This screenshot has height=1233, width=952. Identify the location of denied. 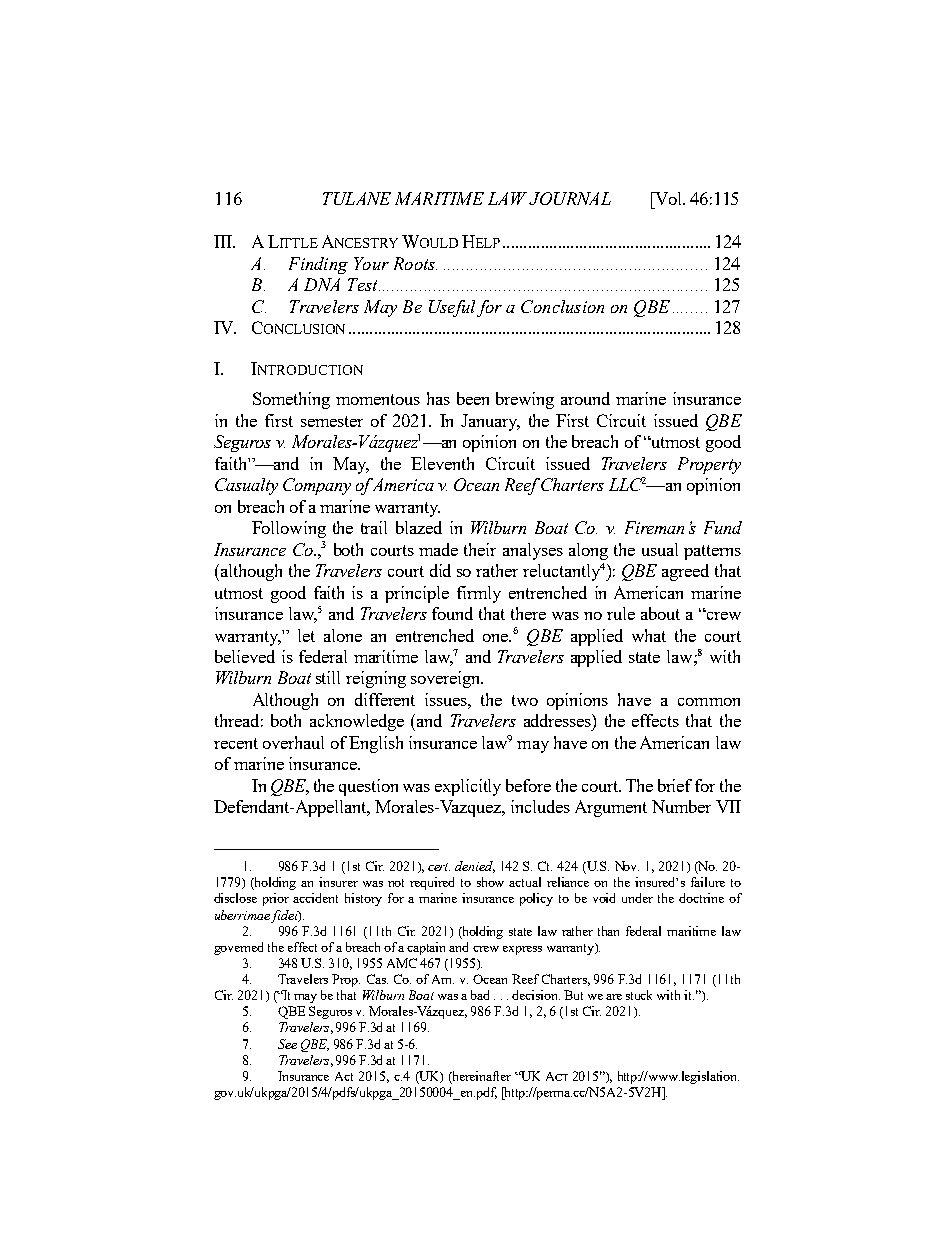
(475, 867).
